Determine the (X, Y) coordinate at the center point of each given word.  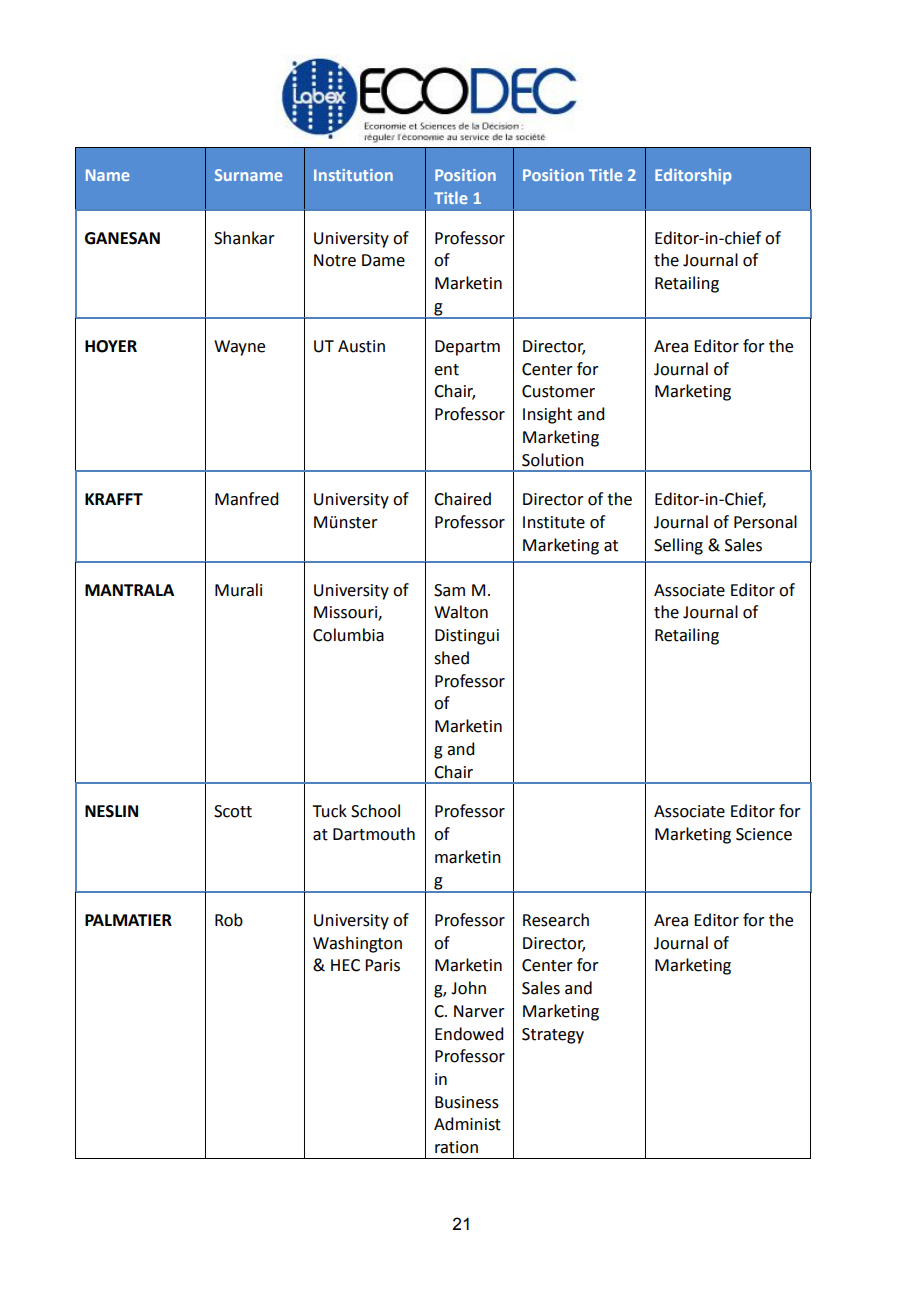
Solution (553, 460)
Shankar (244, 238)
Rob (229, 920)
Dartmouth (374, 834)
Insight (547, 415)
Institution (353, 175)
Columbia (348, 635)
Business (467, 1102)
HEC (345, 965)
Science (764, 834)
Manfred (246, 499)
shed (451, 658)
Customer (558, 391)
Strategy (553, 1036)
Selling (678, 546)
